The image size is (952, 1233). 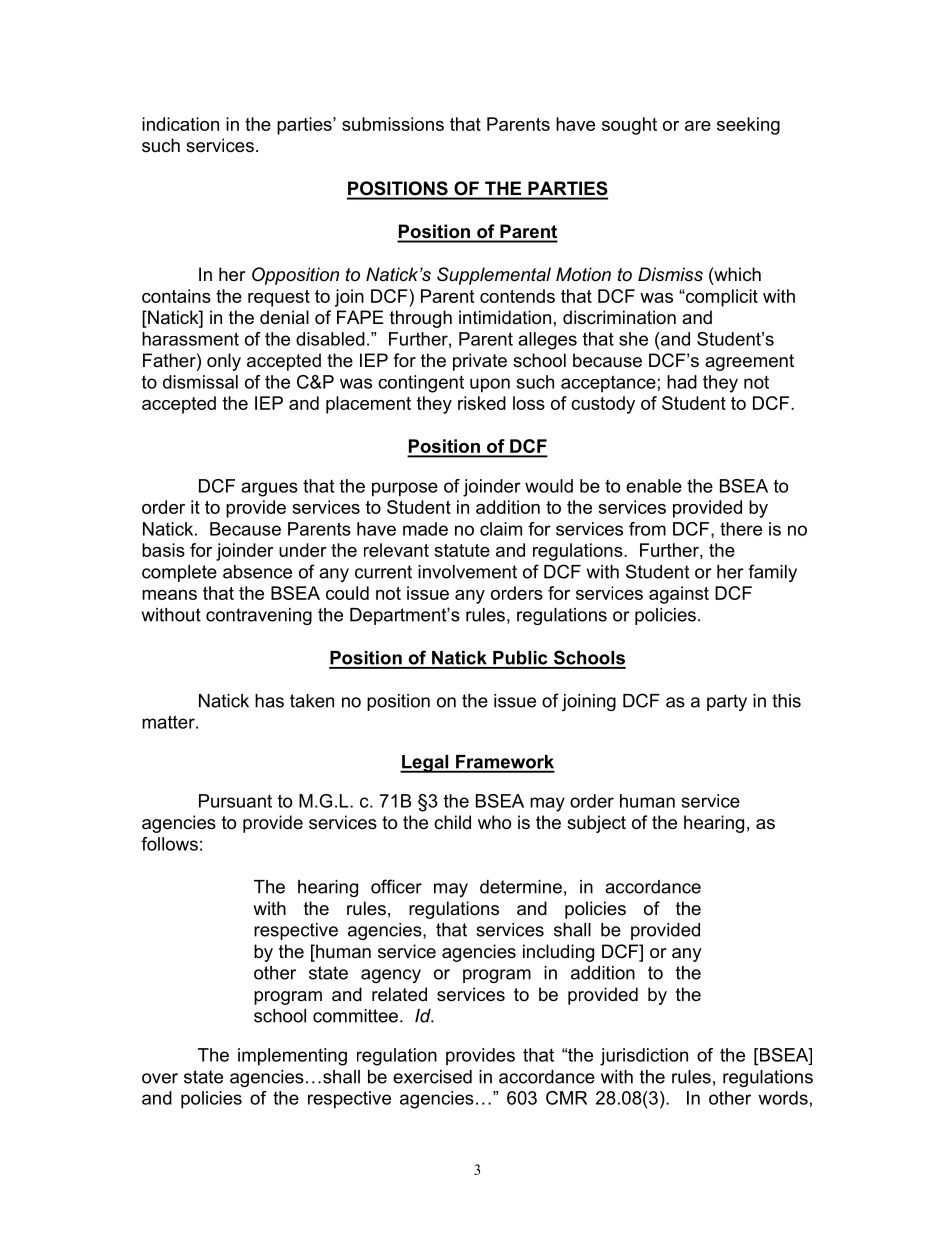 What do you see at coordinates (393, 124) in the screenshot?
I see `submissions` at bounding box center [393, 124].
